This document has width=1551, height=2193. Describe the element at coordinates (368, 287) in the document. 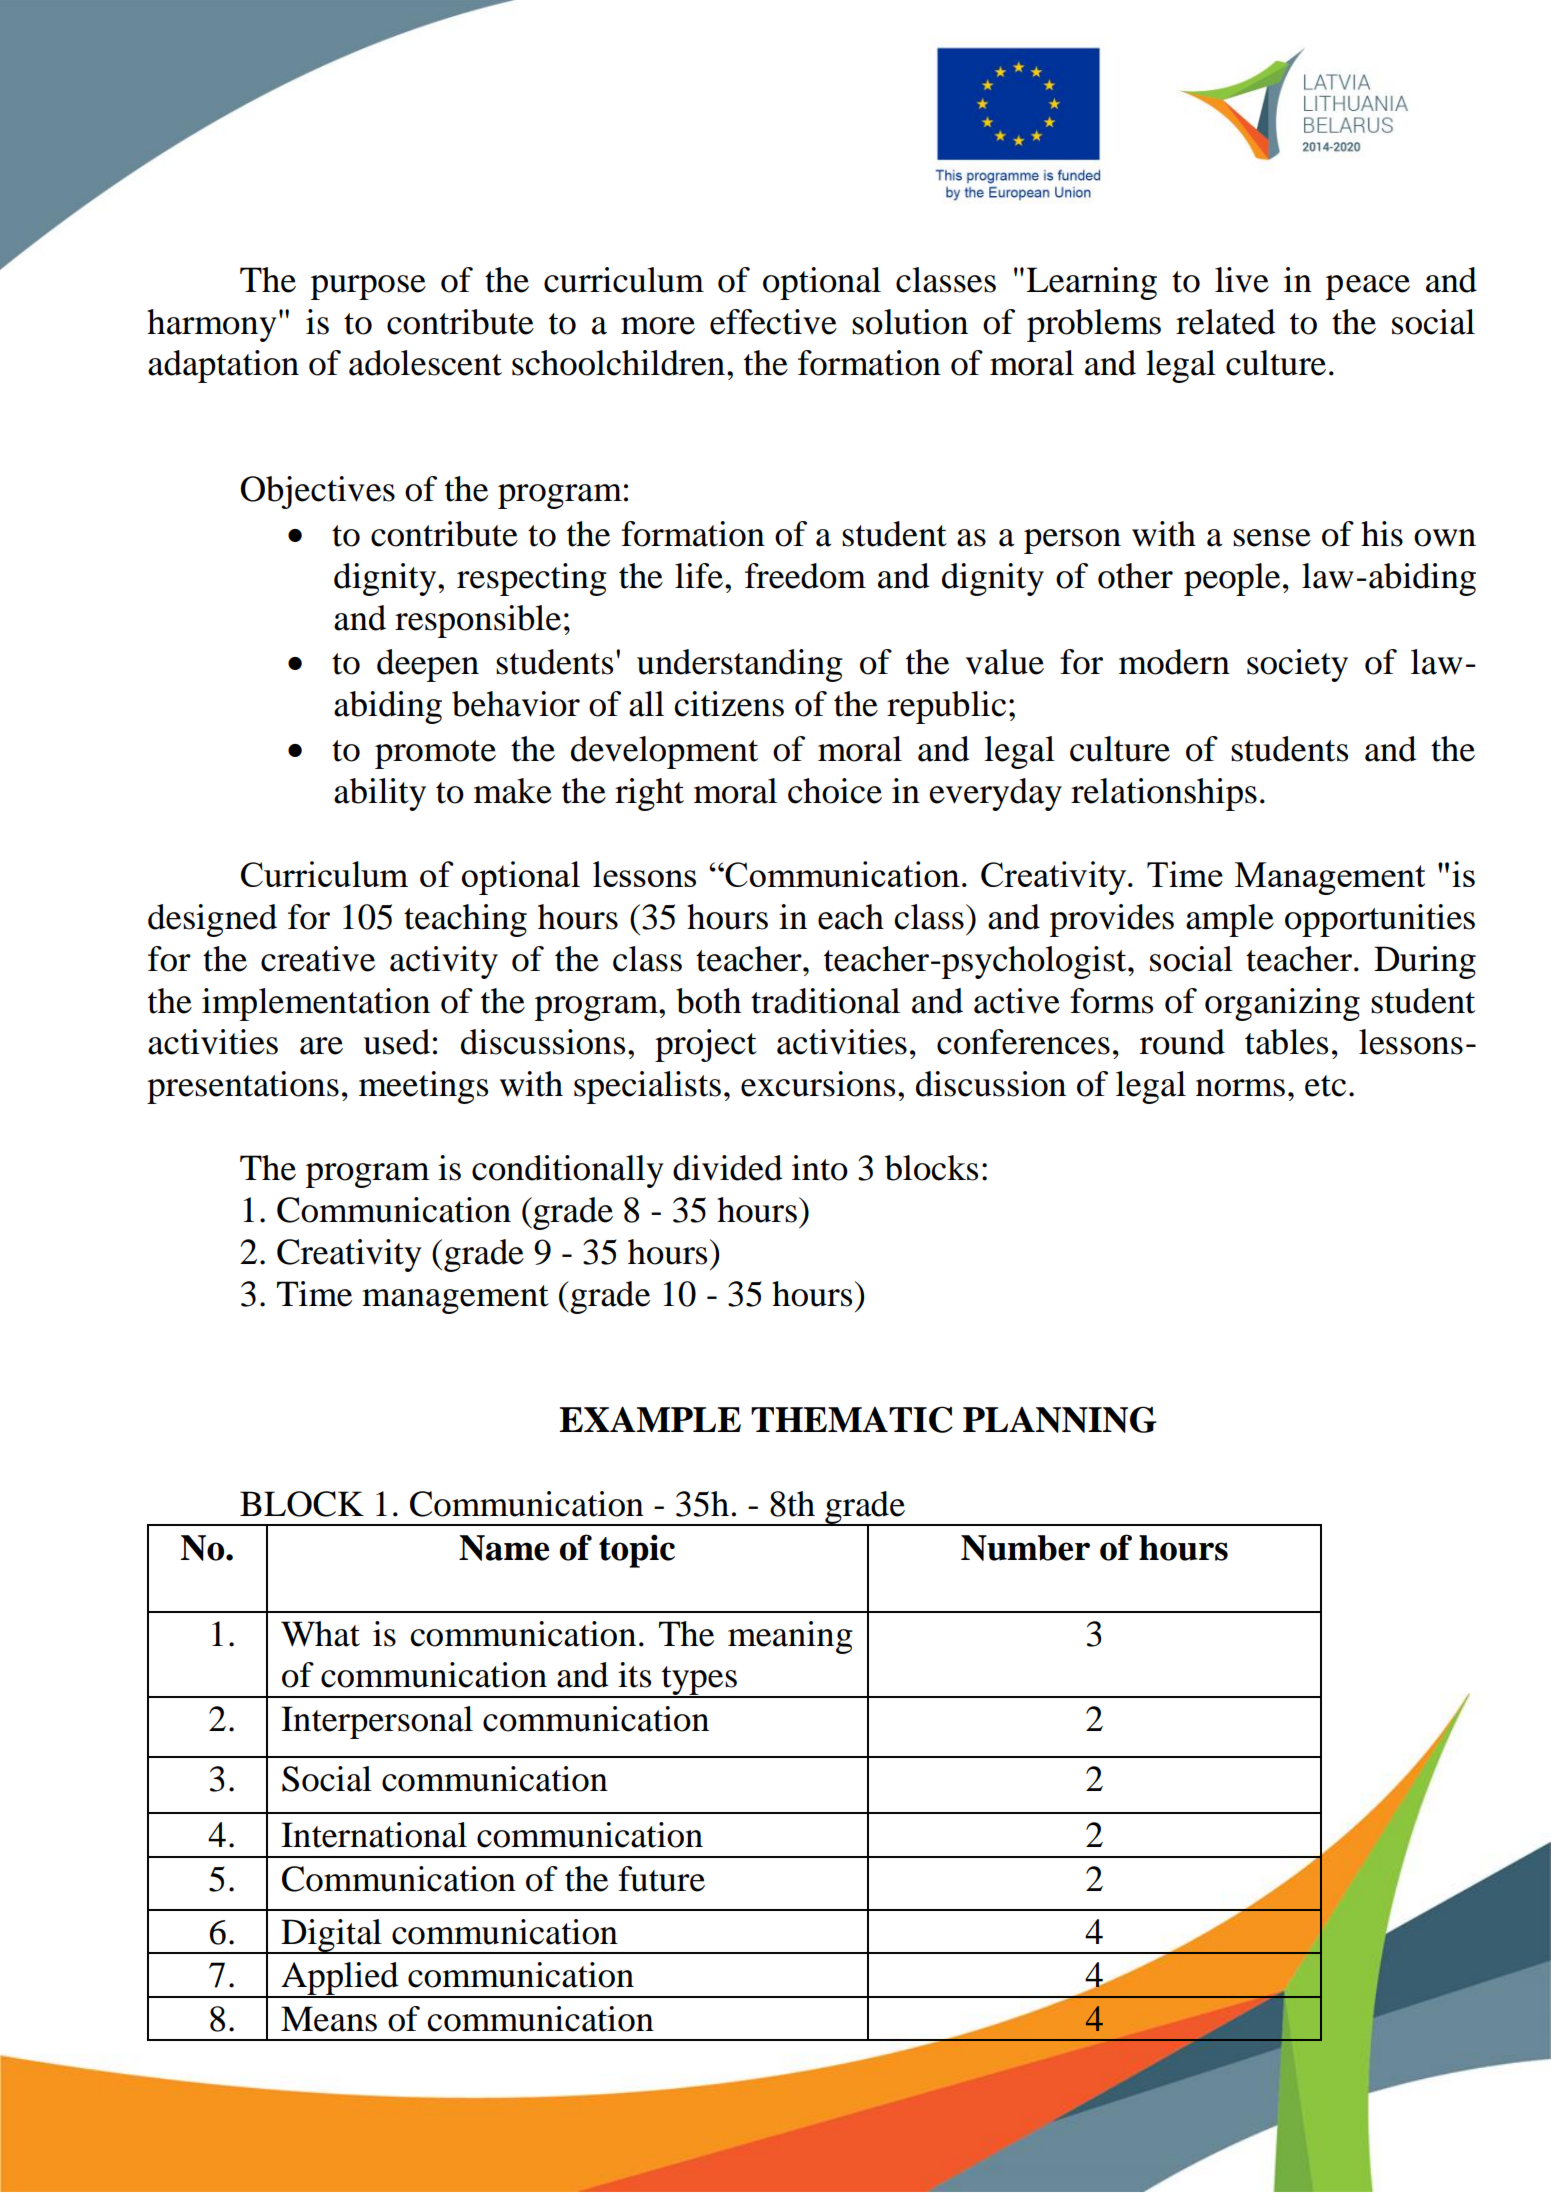

I see `purpose` at that location.
